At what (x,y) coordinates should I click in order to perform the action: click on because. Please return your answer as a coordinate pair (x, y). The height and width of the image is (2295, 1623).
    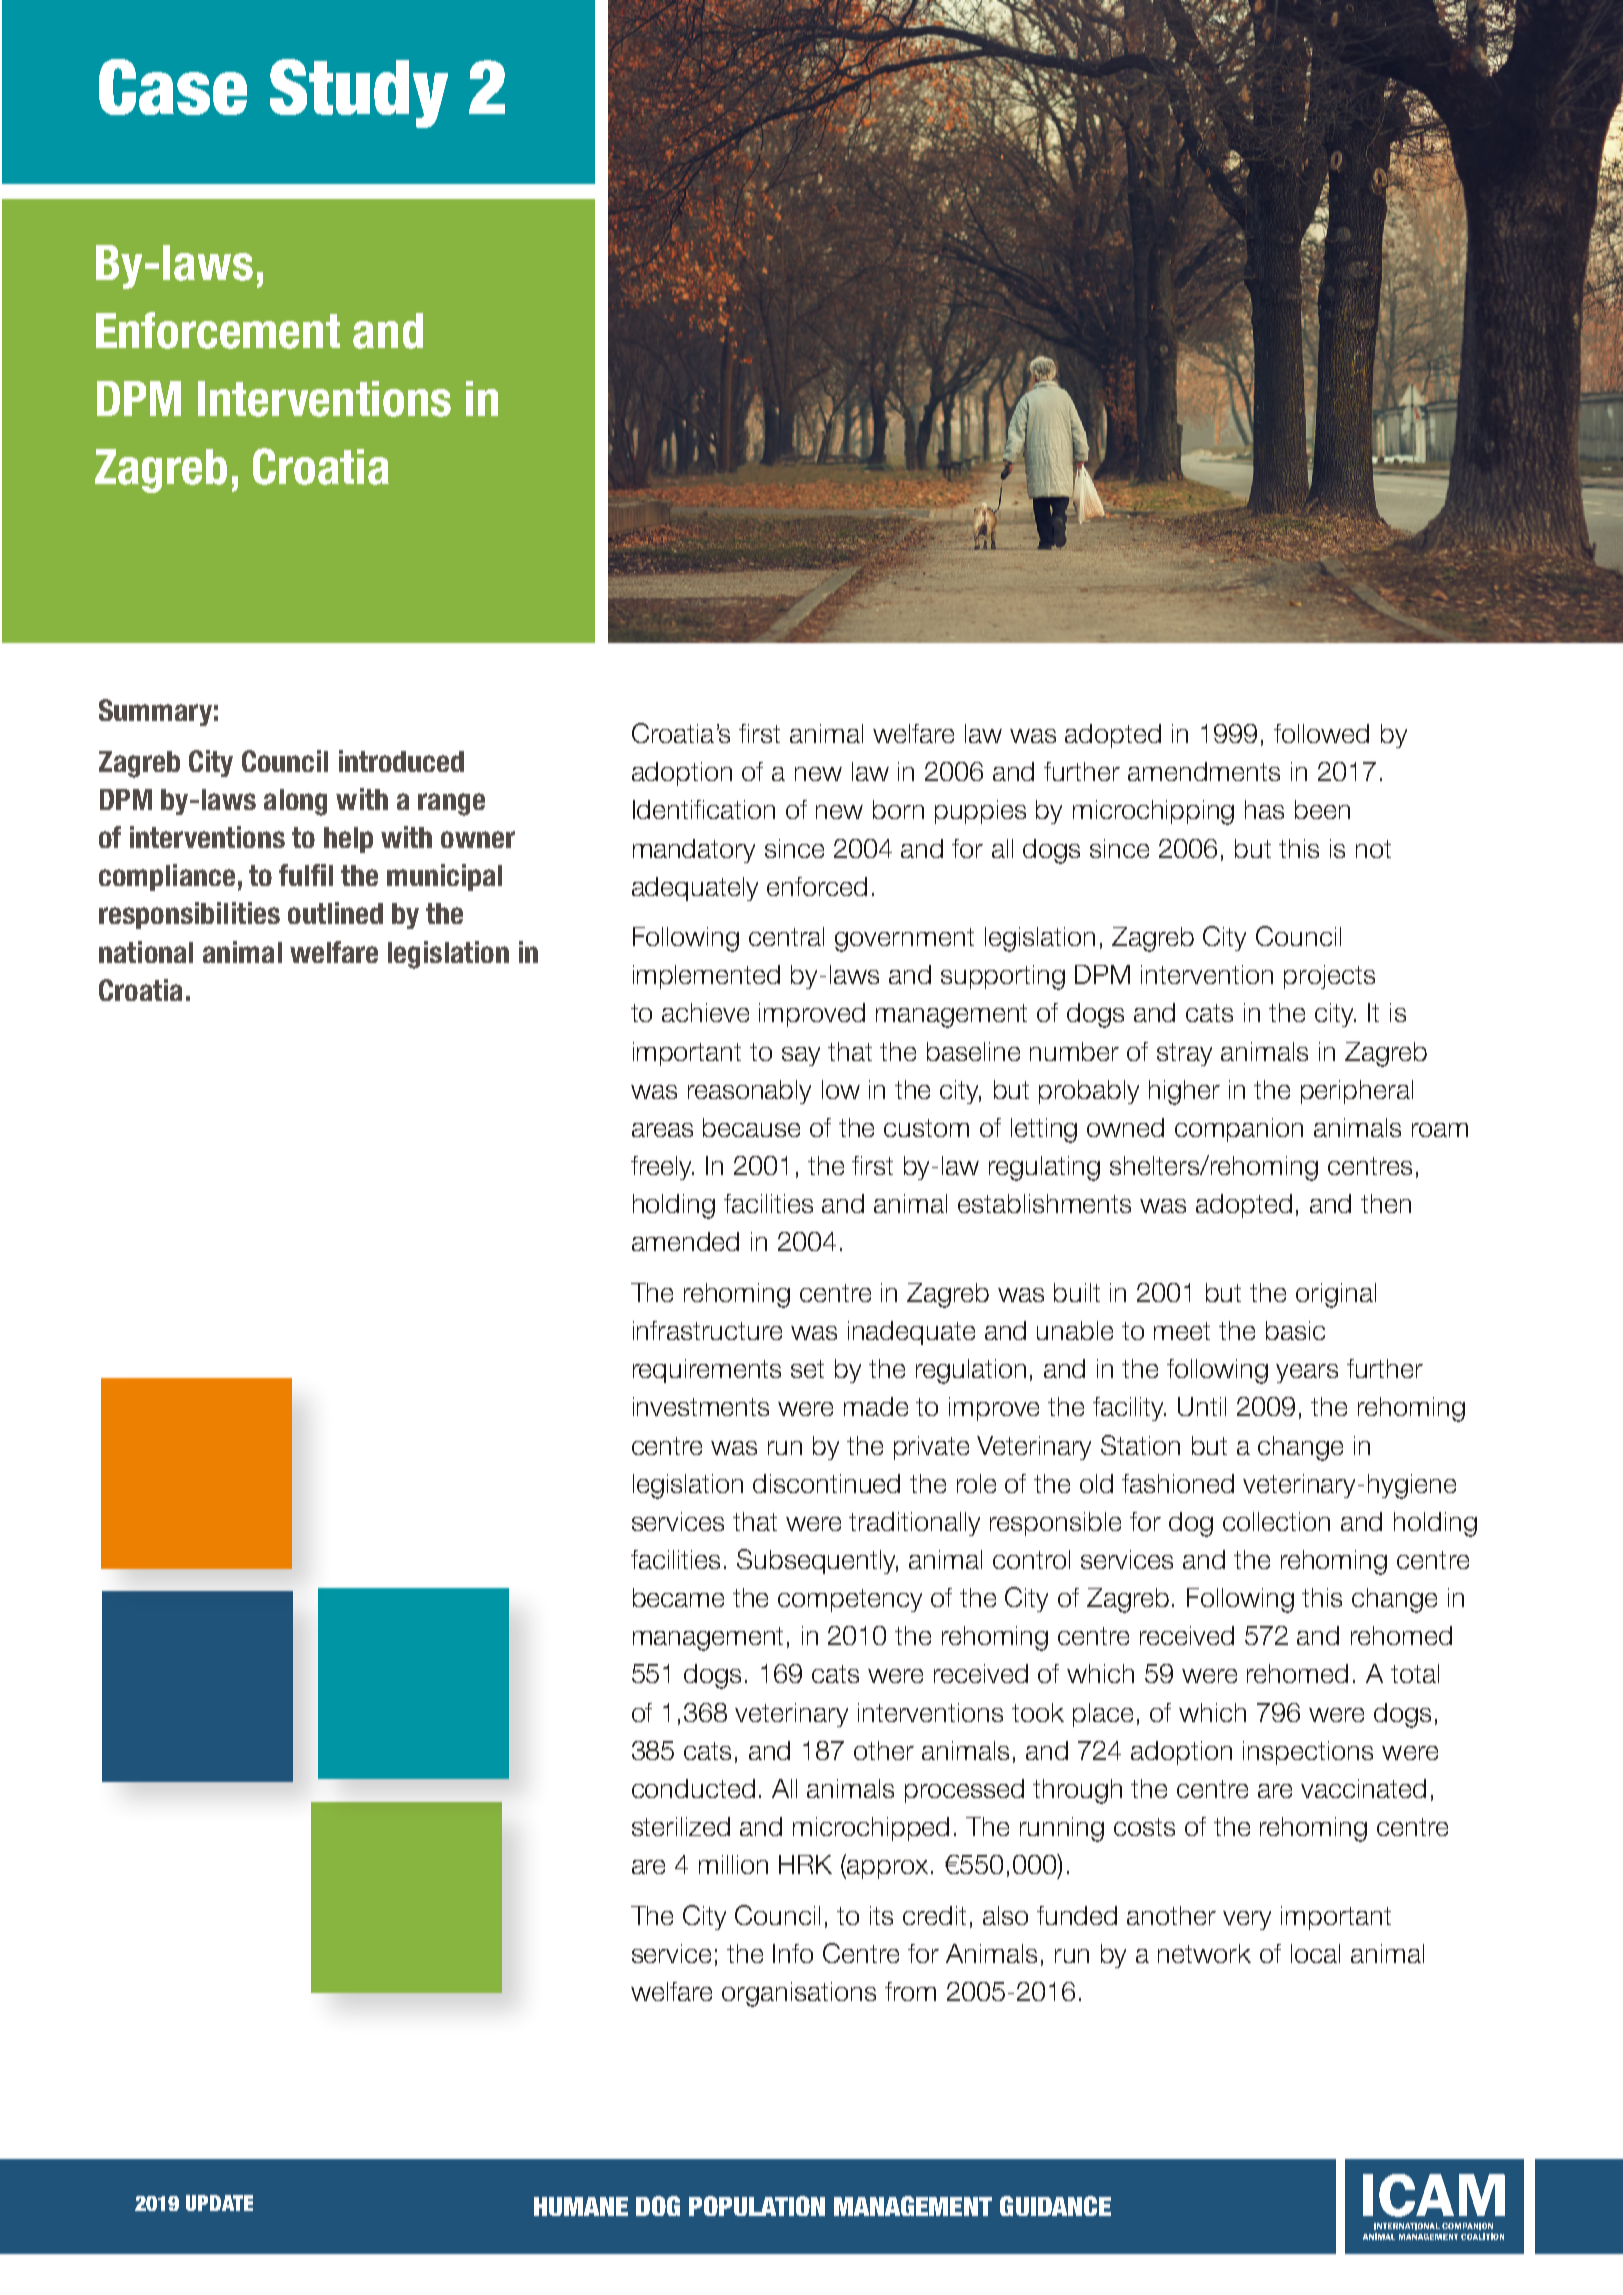
    Looking at the image, I should click on (751, 1127).
